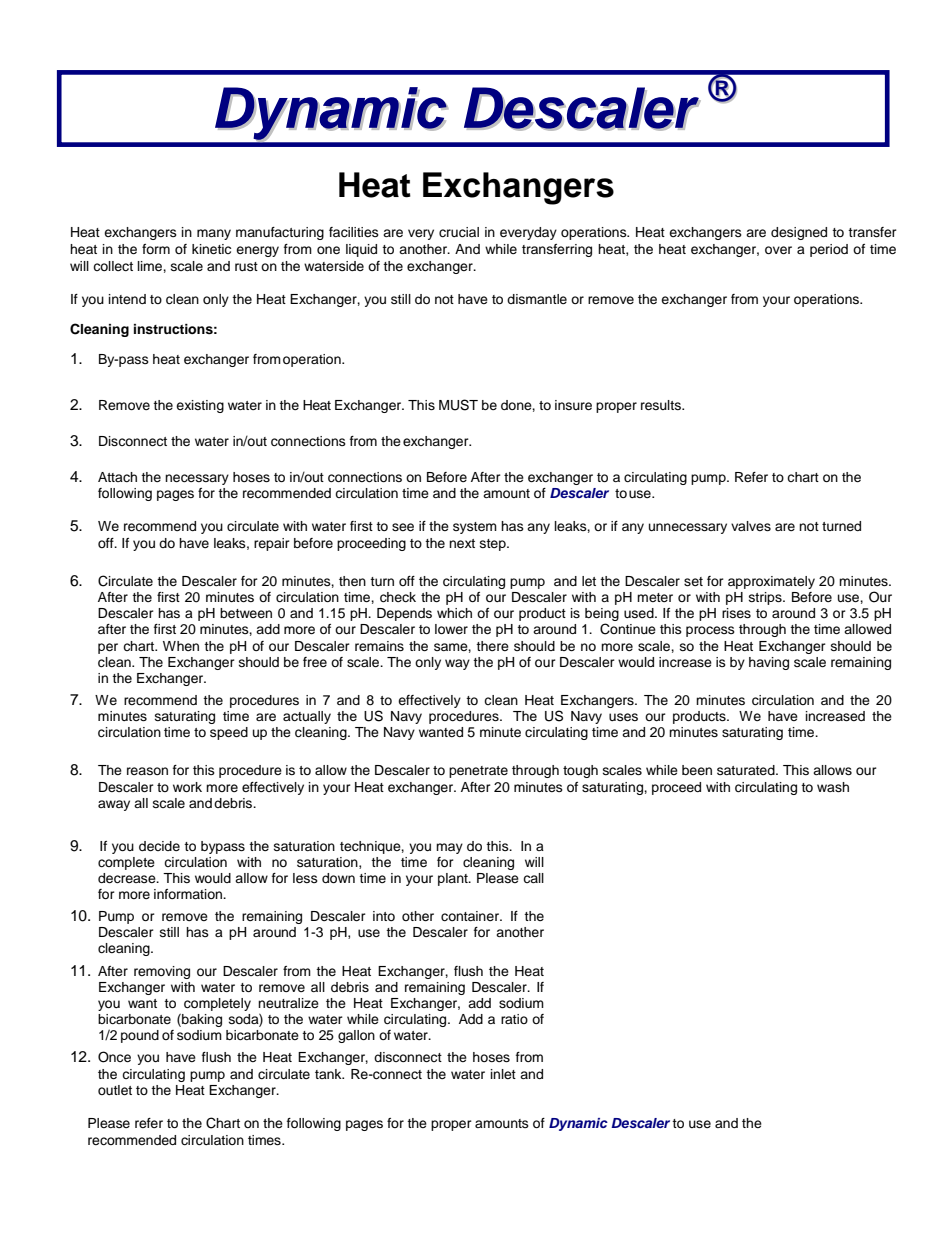 The width and height of the screenshot is (952, 1233). Describe the element at coordinates (478, 772) in the screenshot. I see `penetrate` at that location.
